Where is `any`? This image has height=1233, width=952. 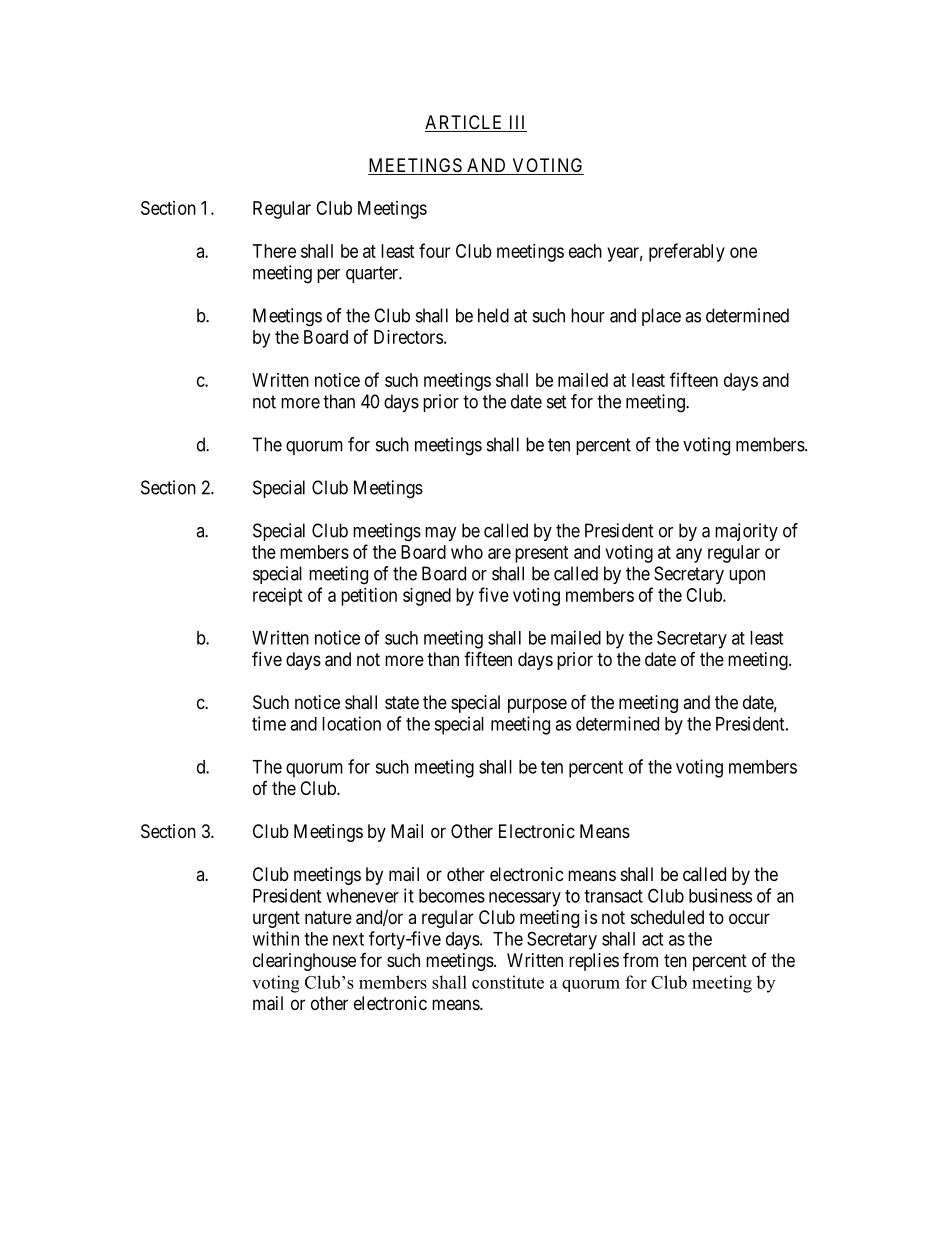 any is located at coordinates (689, 555).
